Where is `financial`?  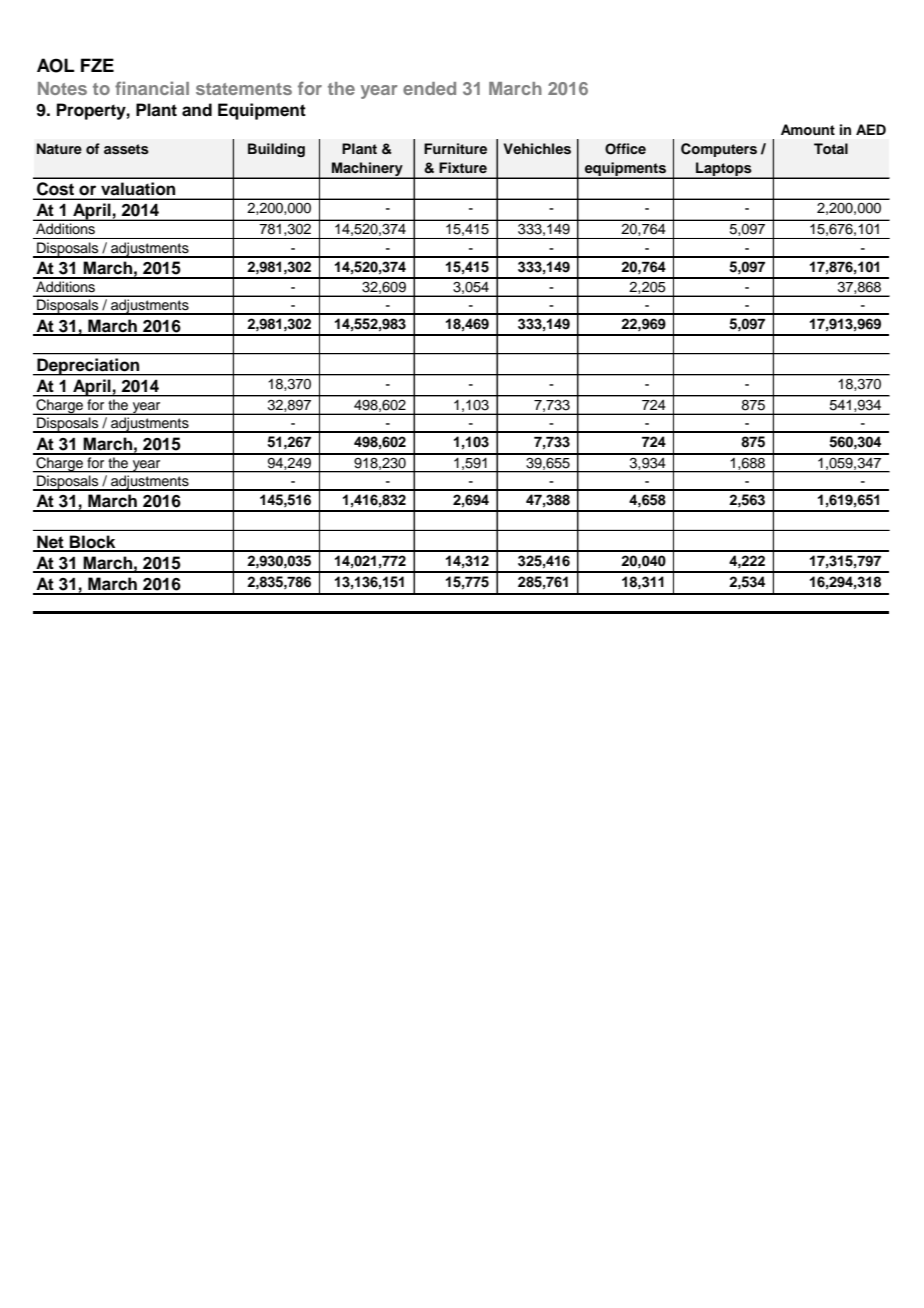
financial is located at coordinates (152, 88).
